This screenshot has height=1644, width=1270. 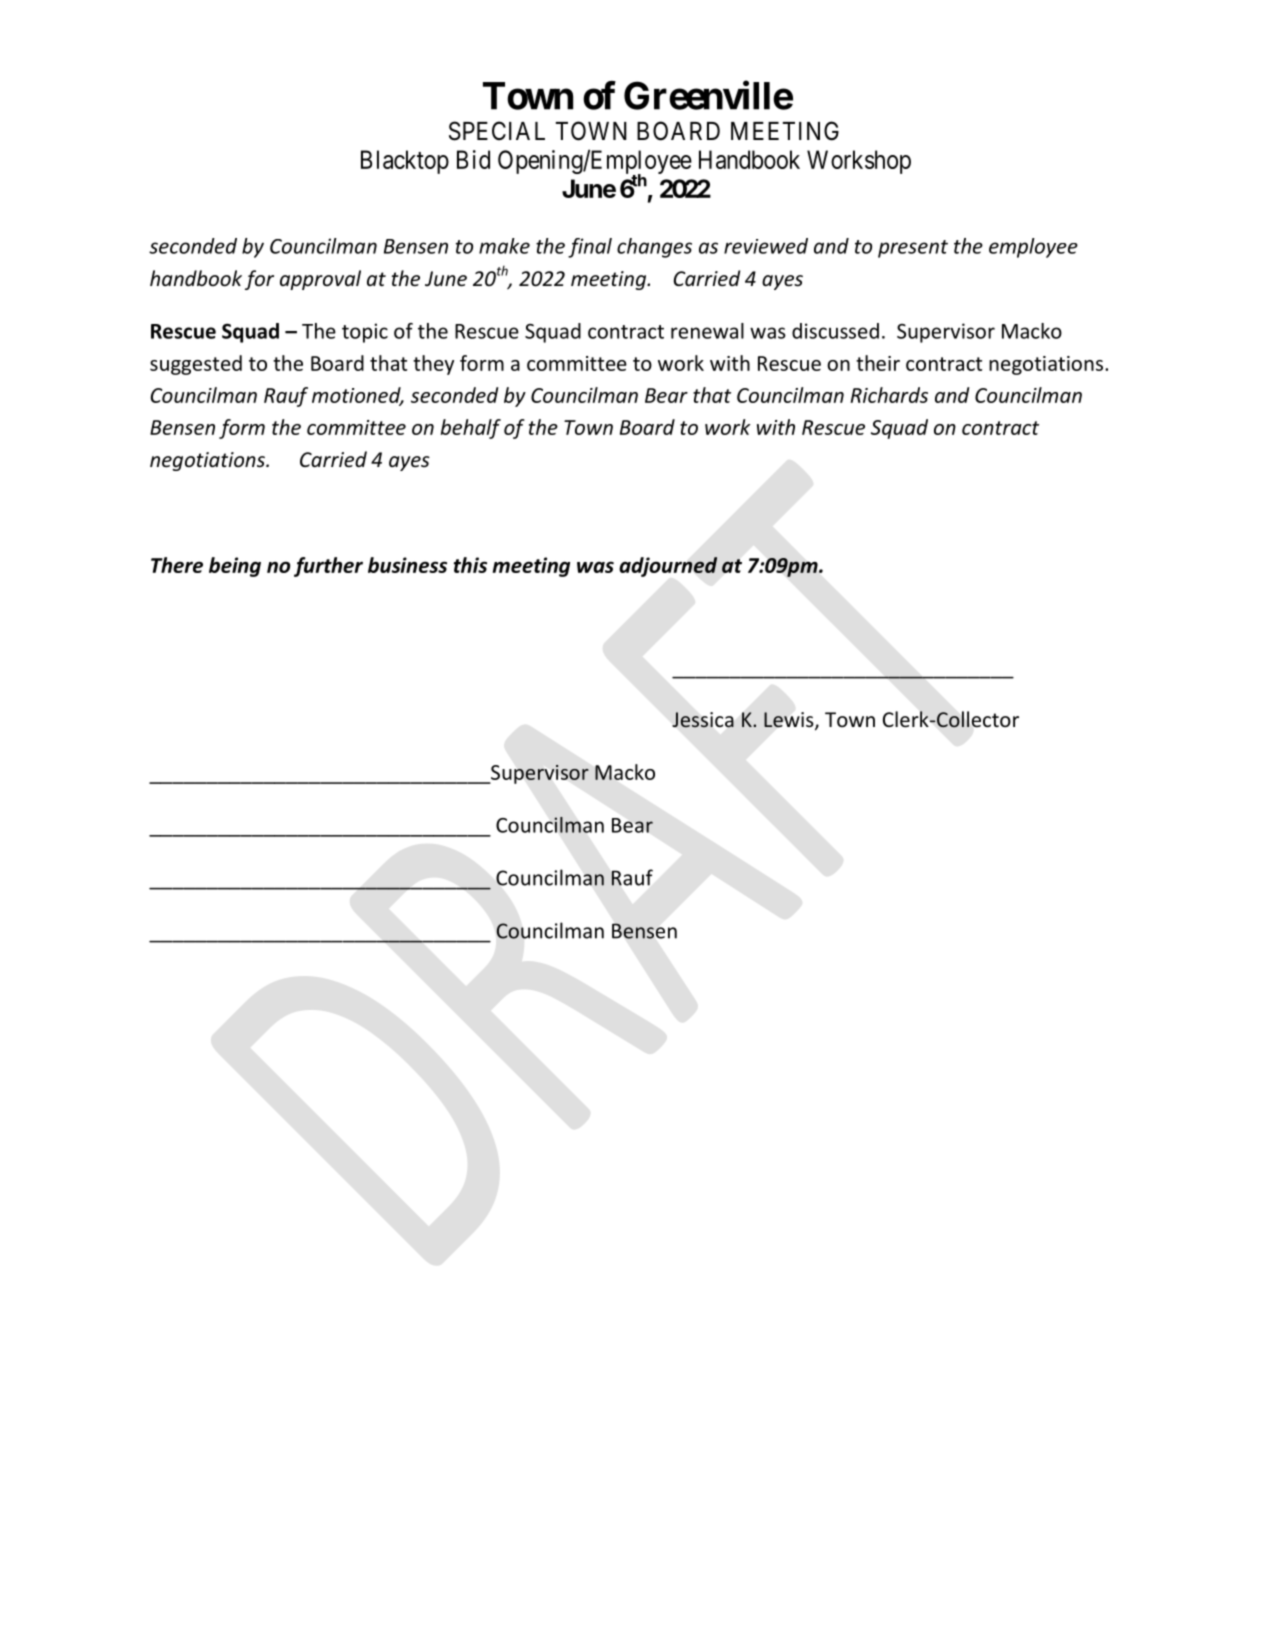 I want to click on further, so click(x=328, y=567).
